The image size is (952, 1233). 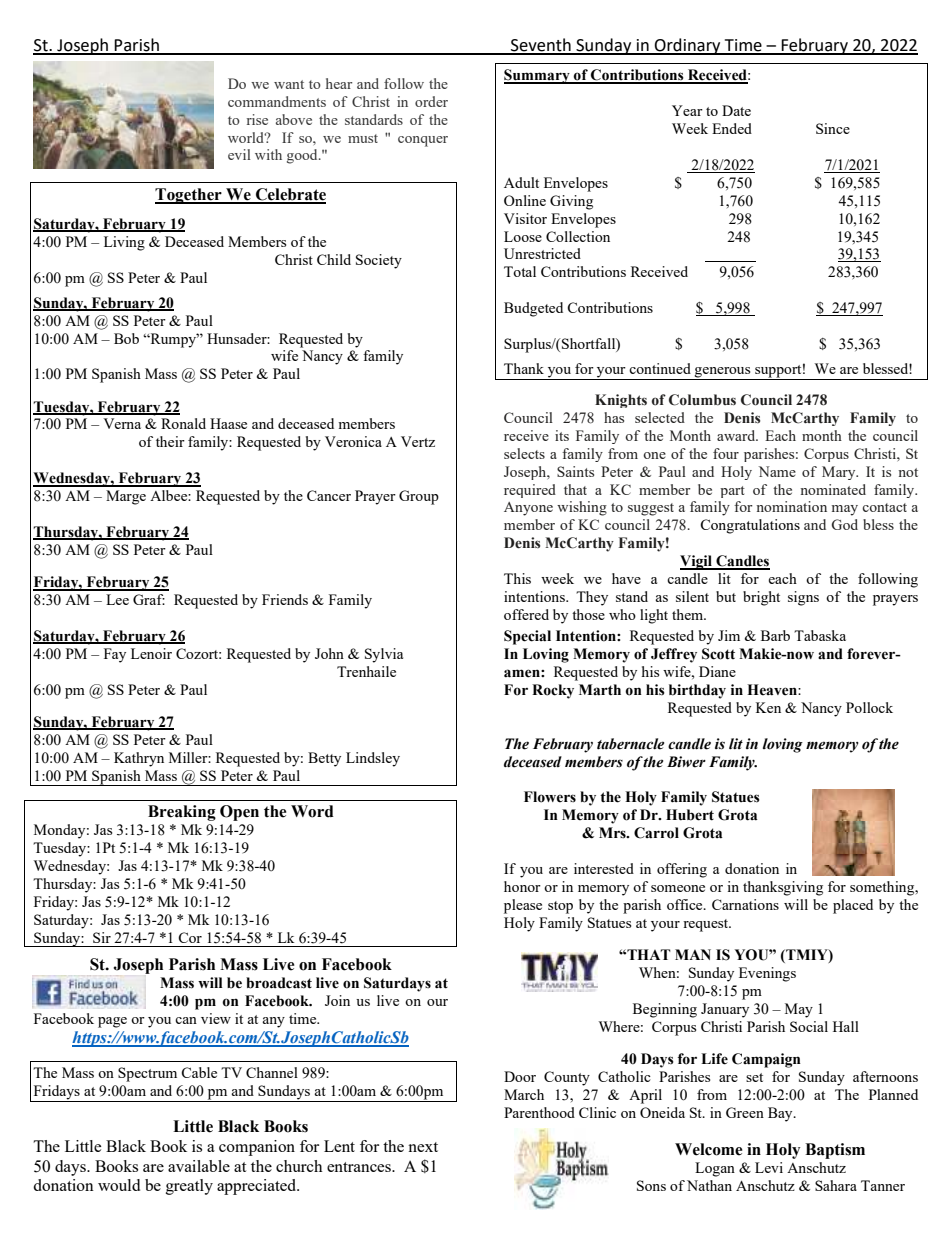 I want to click on Seventh, so click(x=541, y=46).
